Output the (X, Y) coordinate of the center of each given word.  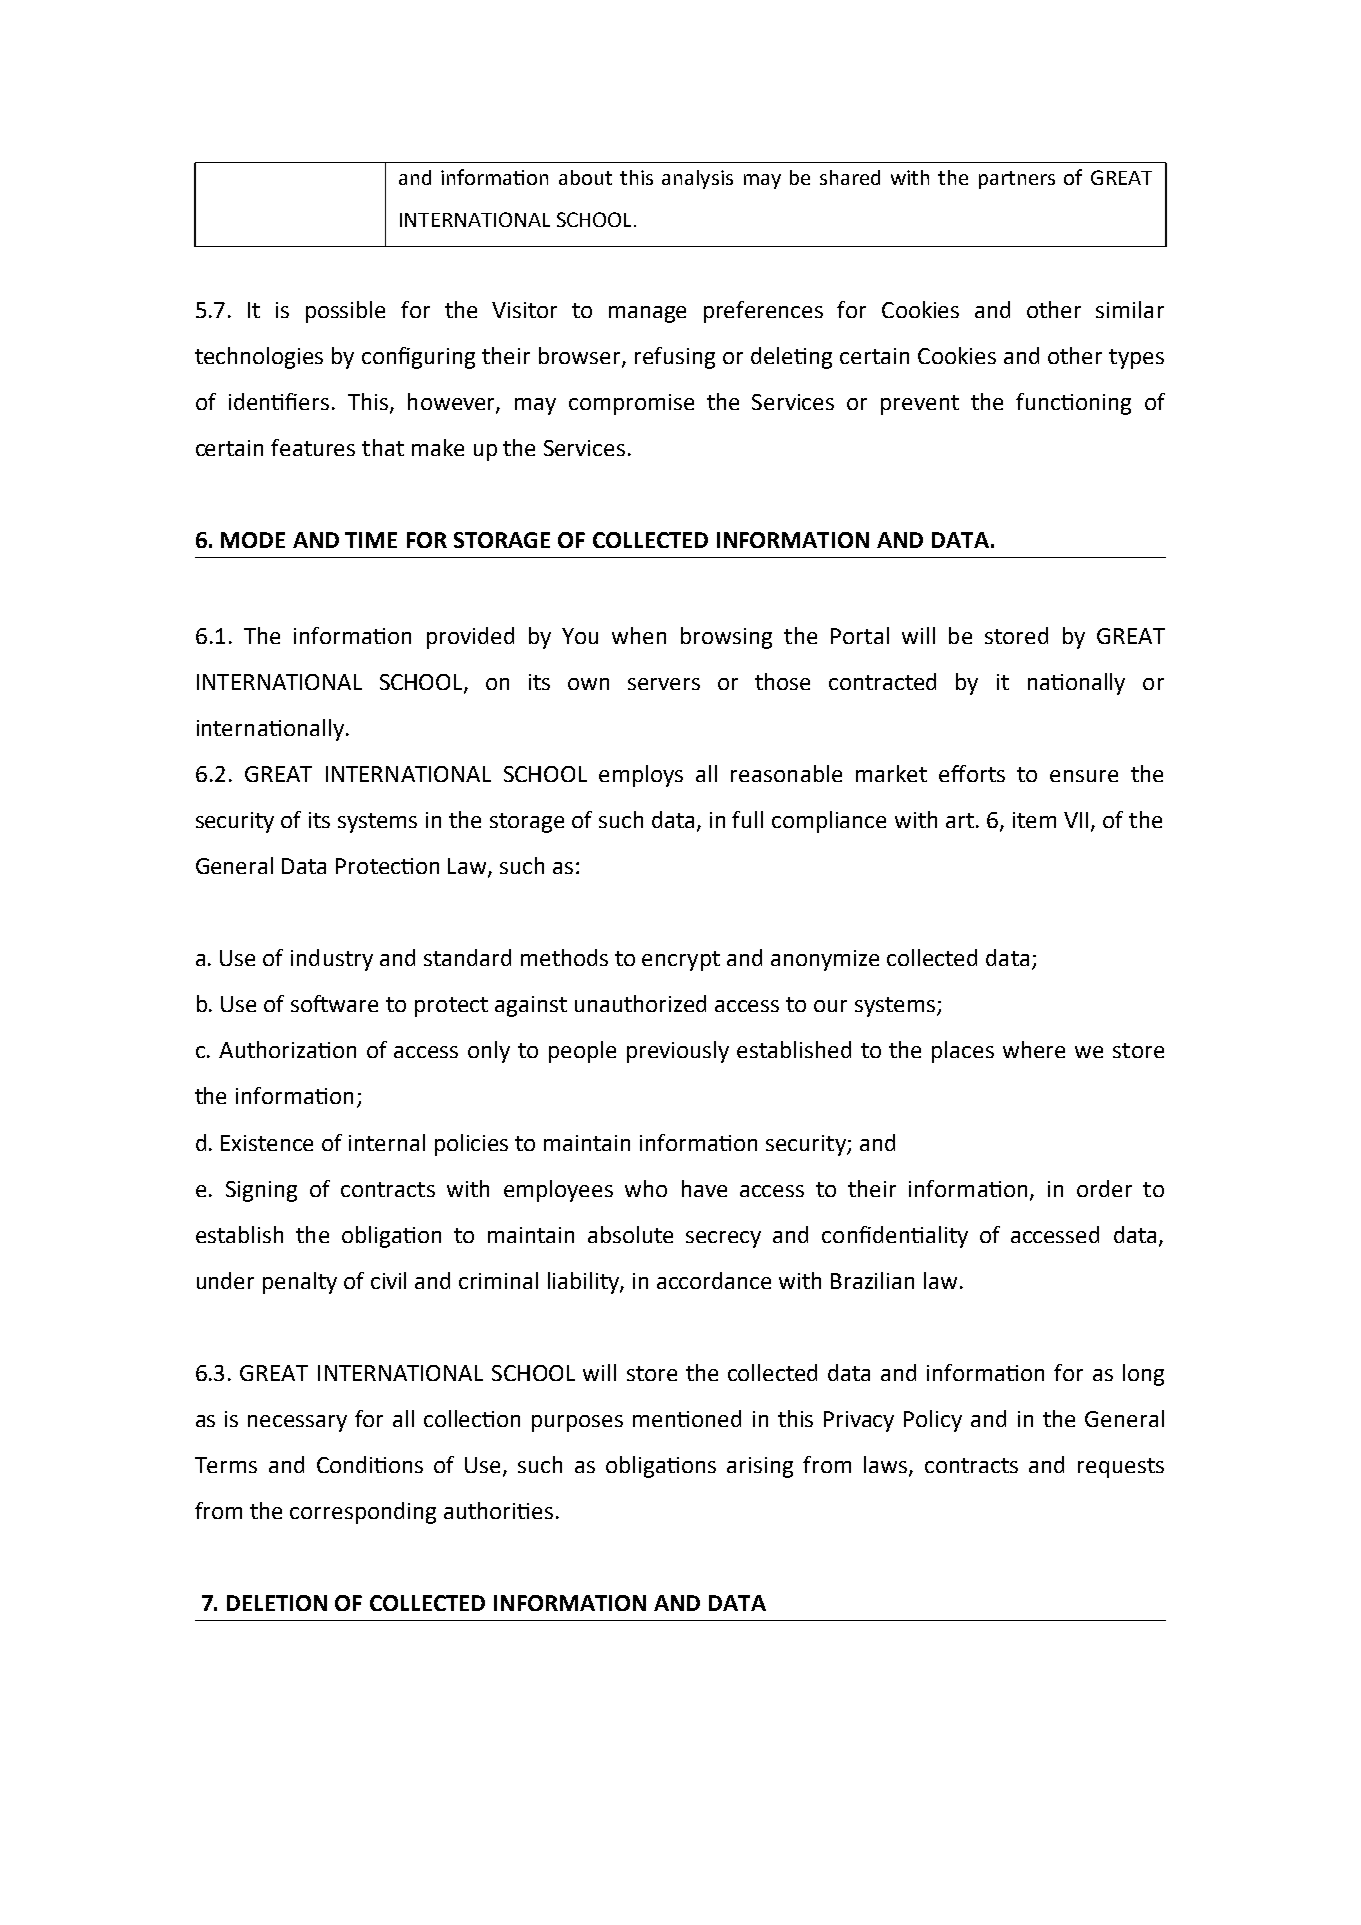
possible (345, 312)
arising (760, 1467)
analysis (697, 179)
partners (1017, 180)
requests (1121, 1468)
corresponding (363, 1513)
